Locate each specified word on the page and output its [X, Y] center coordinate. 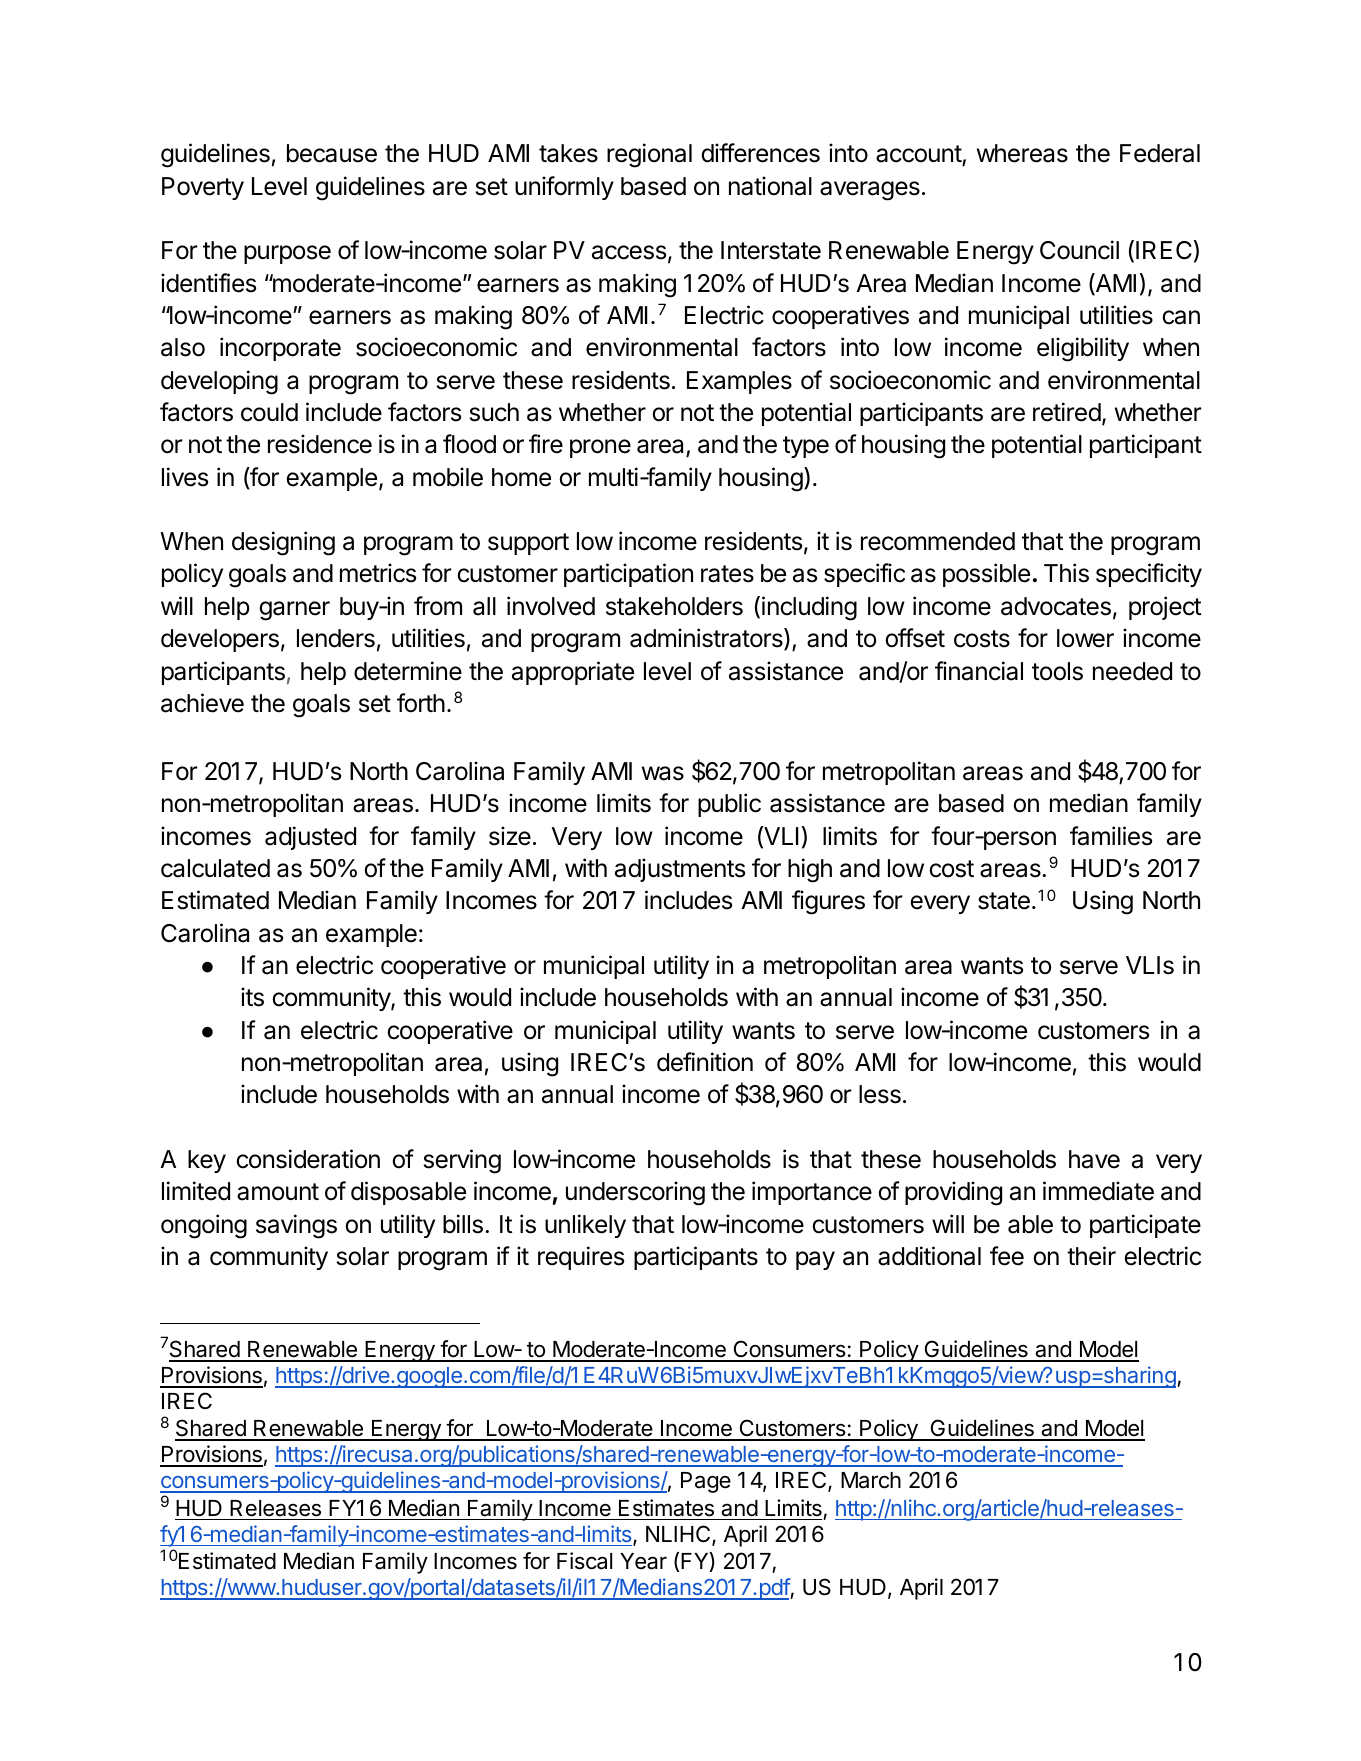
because [332, 153]
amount [278, 1192]
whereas [1022, 153]
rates [727, 574]
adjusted [310, 838]
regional [649, 155]
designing [283, 543]
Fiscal [584, 1561]
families [1111, 836]
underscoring [635, 1193]
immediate [1098, 1191]
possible [986, 575]
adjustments [680, 870]
